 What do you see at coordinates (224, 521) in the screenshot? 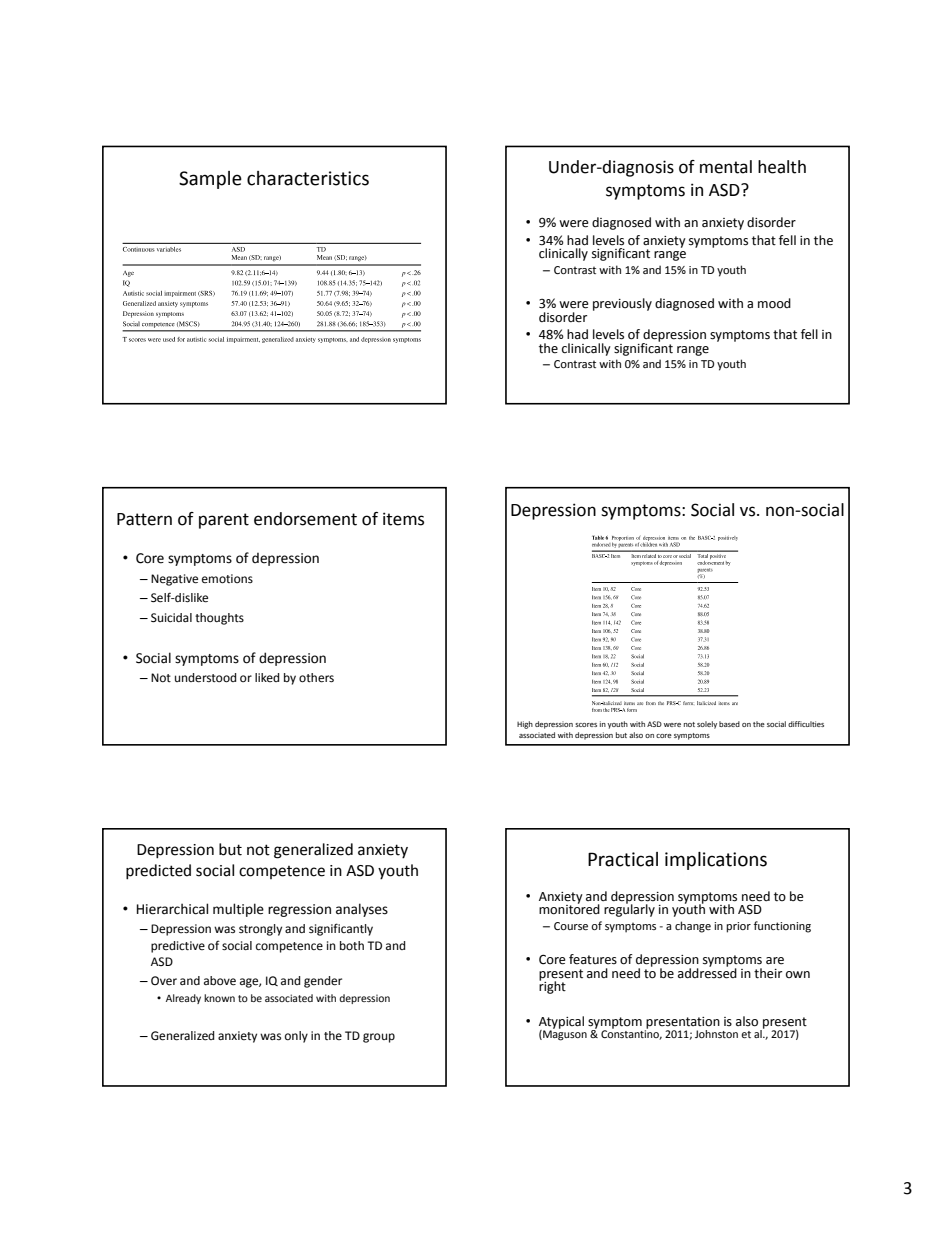
I see `parent` at bounding box center [224, 521].
